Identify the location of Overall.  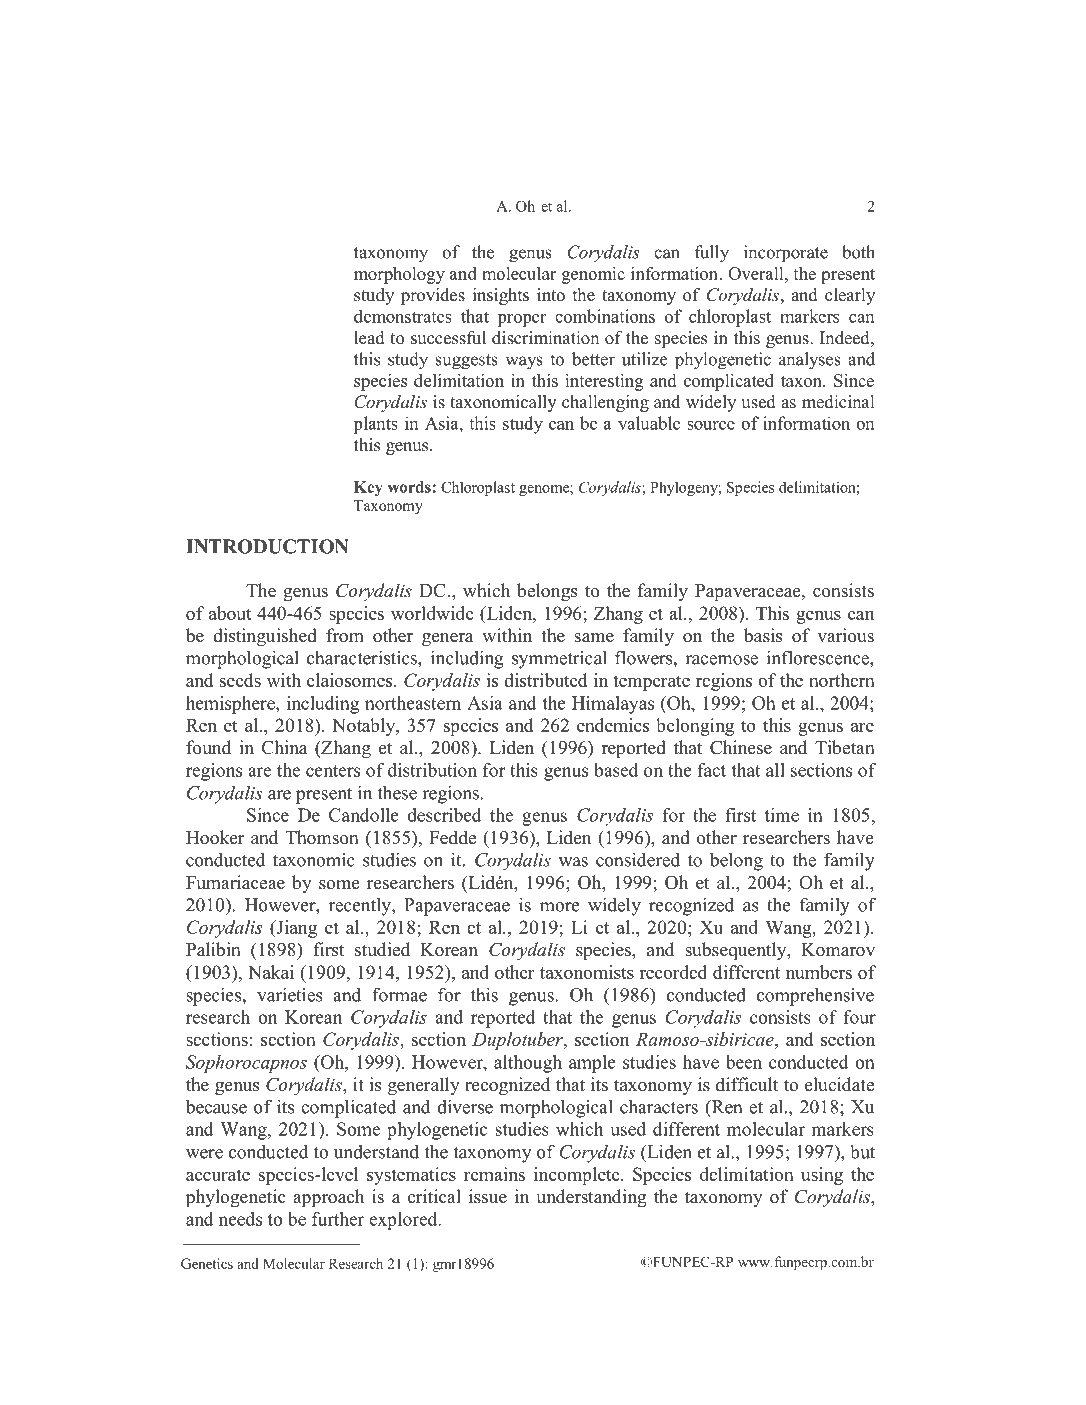
(757, 273).
